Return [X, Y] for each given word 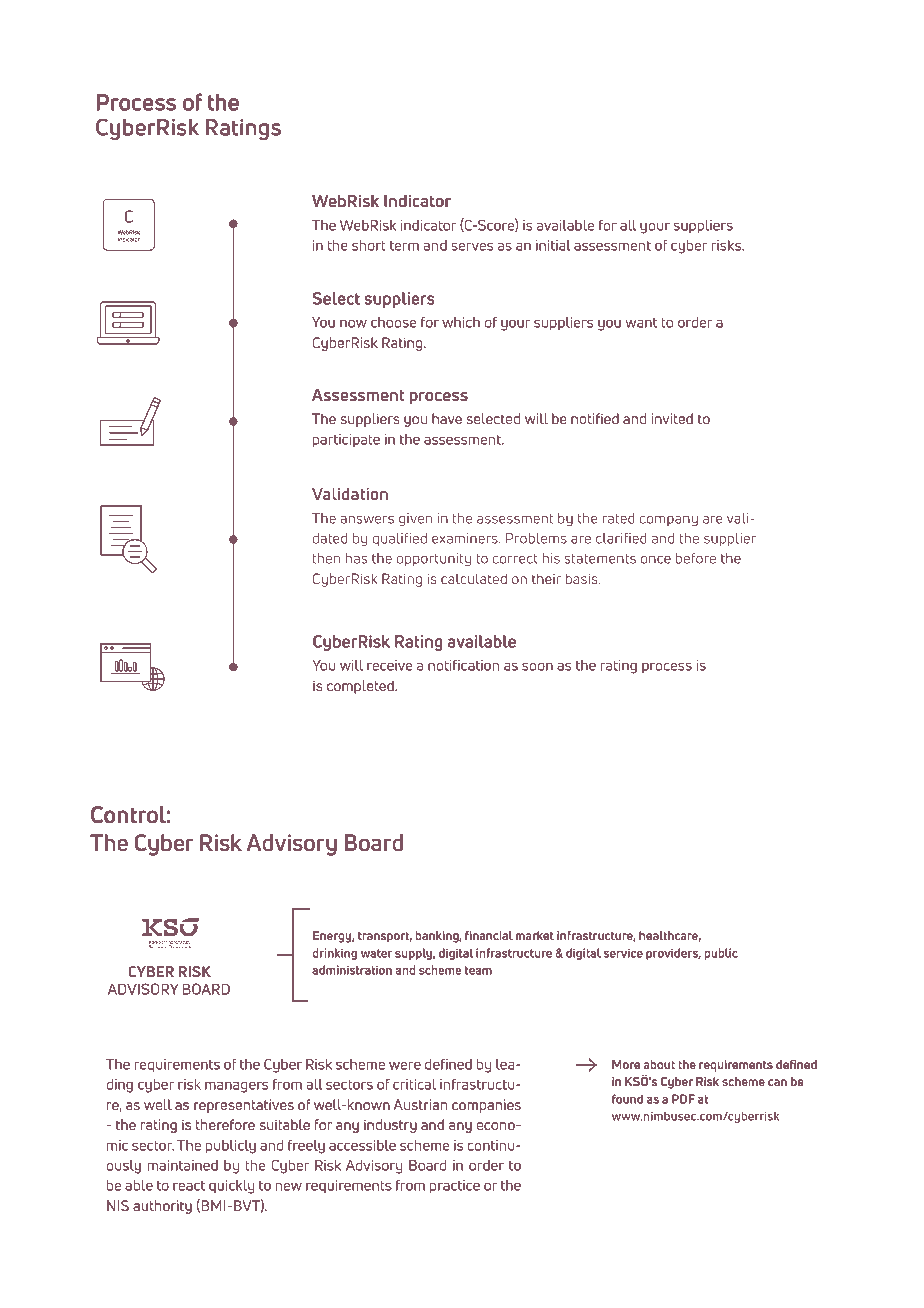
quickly [231, 1187]
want [641, 323]
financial [489, 935]
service [623, 953]
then [326, 558]
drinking [335, 954]
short [369, 245]
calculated [474, 578]
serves [472, 246]
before [696, 558]
